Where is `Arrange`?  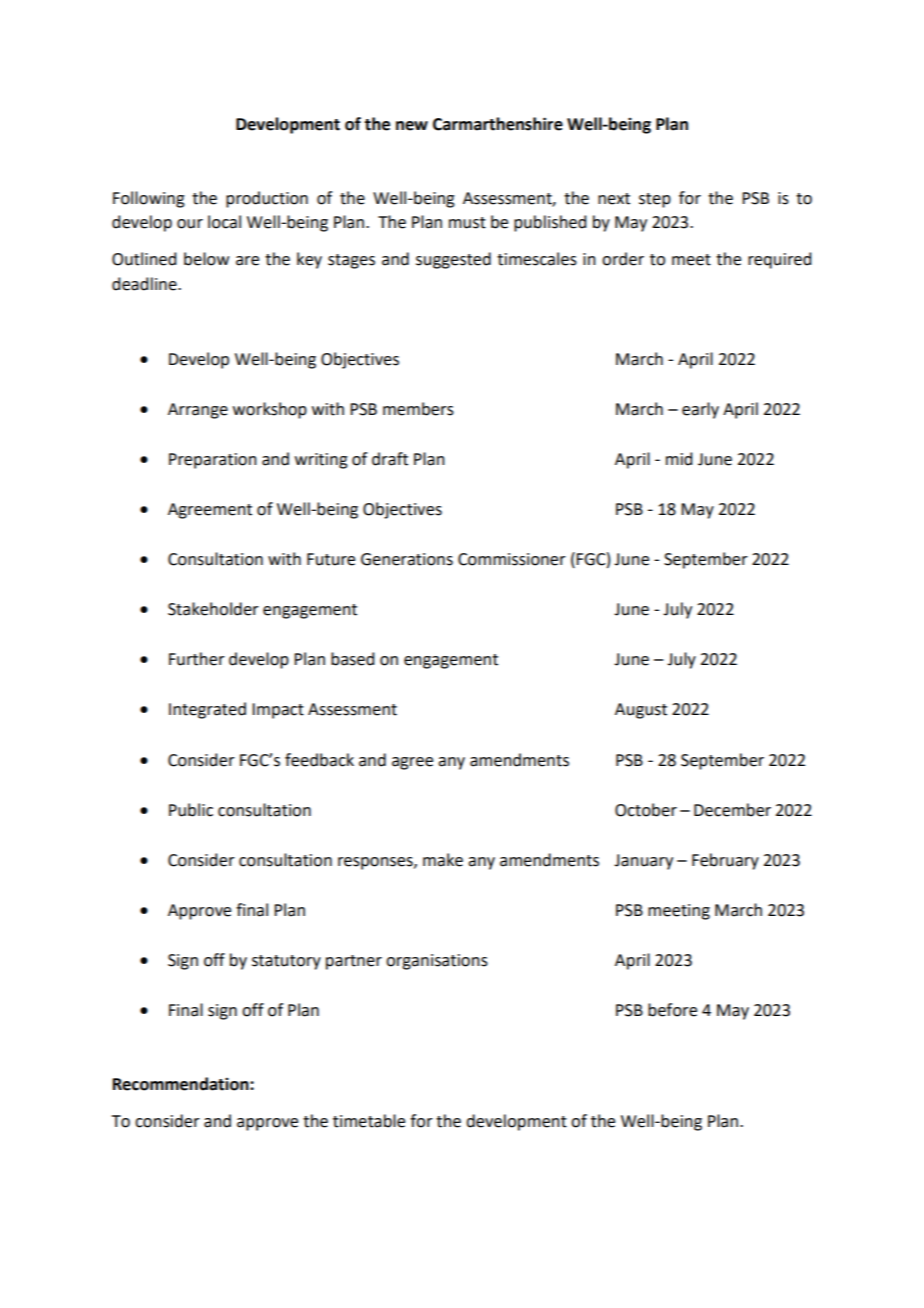 Arrange is located at coordinates (198, 411).
